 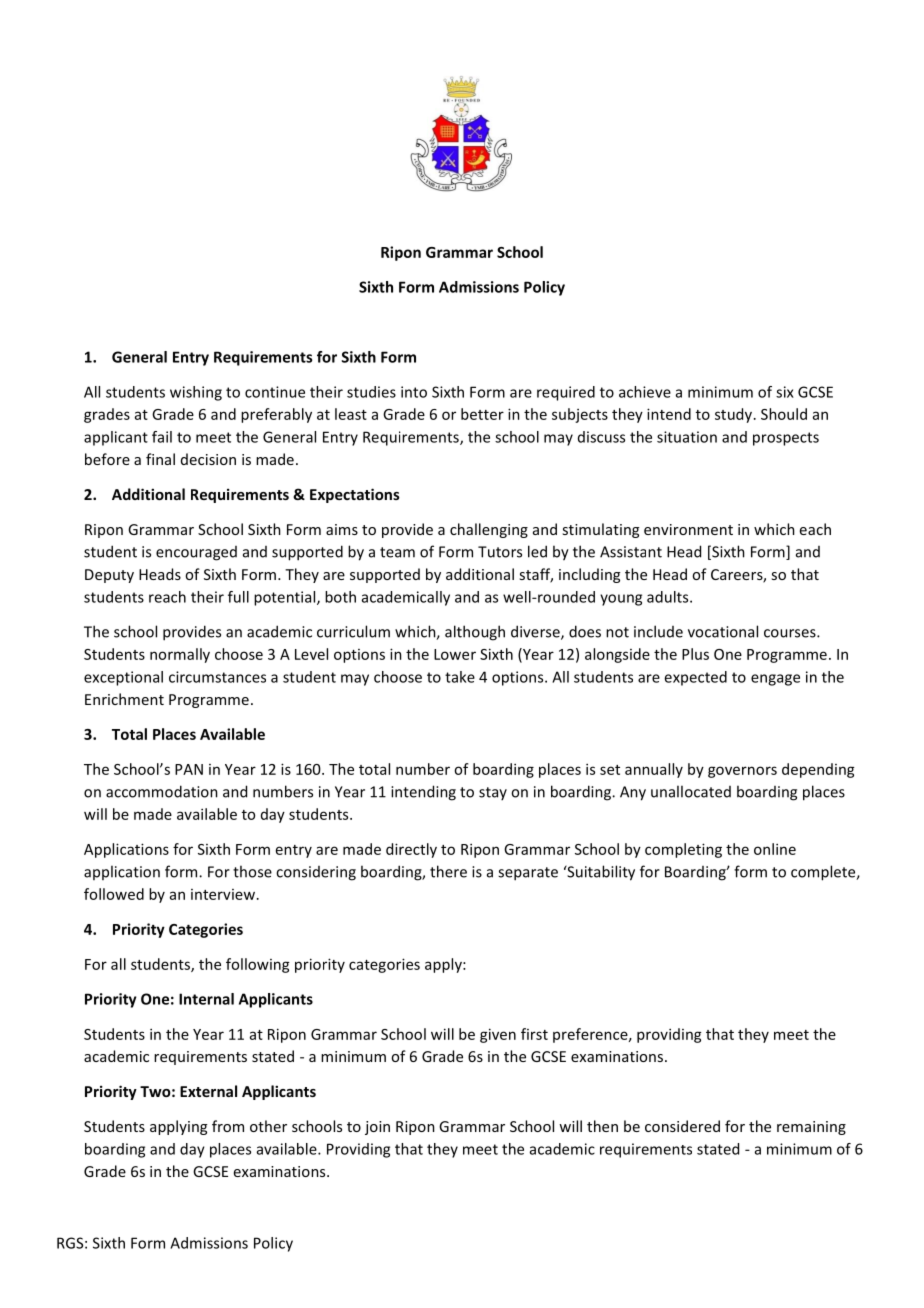 What do you see at coordinates (180, 655) in the document?
I see `normally` at bounding box center [180, 655].
